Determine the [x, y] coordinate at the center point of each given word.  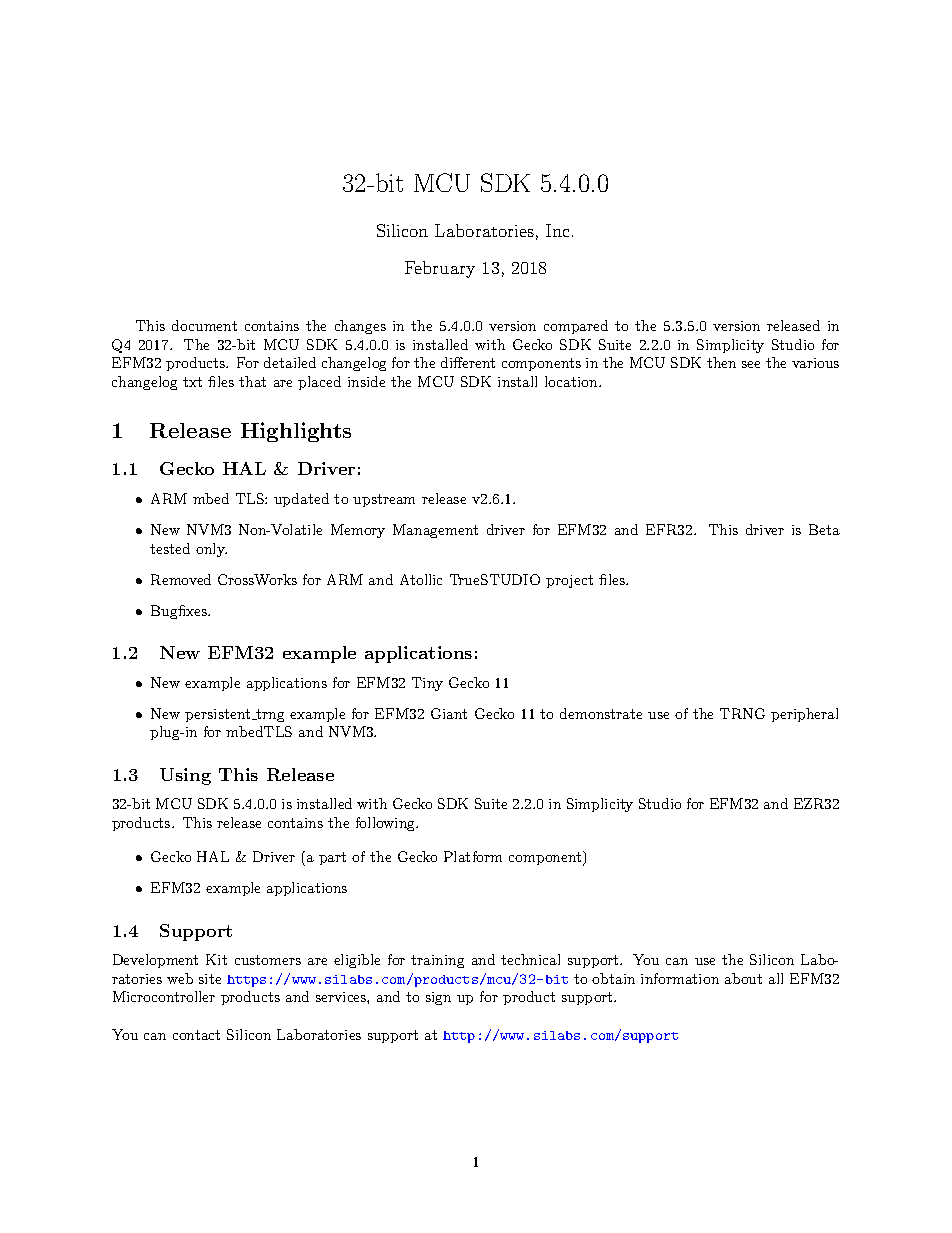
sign [438, 998]
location [572, 381]
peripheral [804, 715]
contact [196, 1035]
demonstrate [601, 713]
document [204, 325]
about [743, 978]
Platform [473, 856]
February [440, 269]
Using [185, 776]
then [721, 362]
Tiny [427, 684]
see [751, 364]
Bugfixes [180, 612]
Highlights [296, 432]
